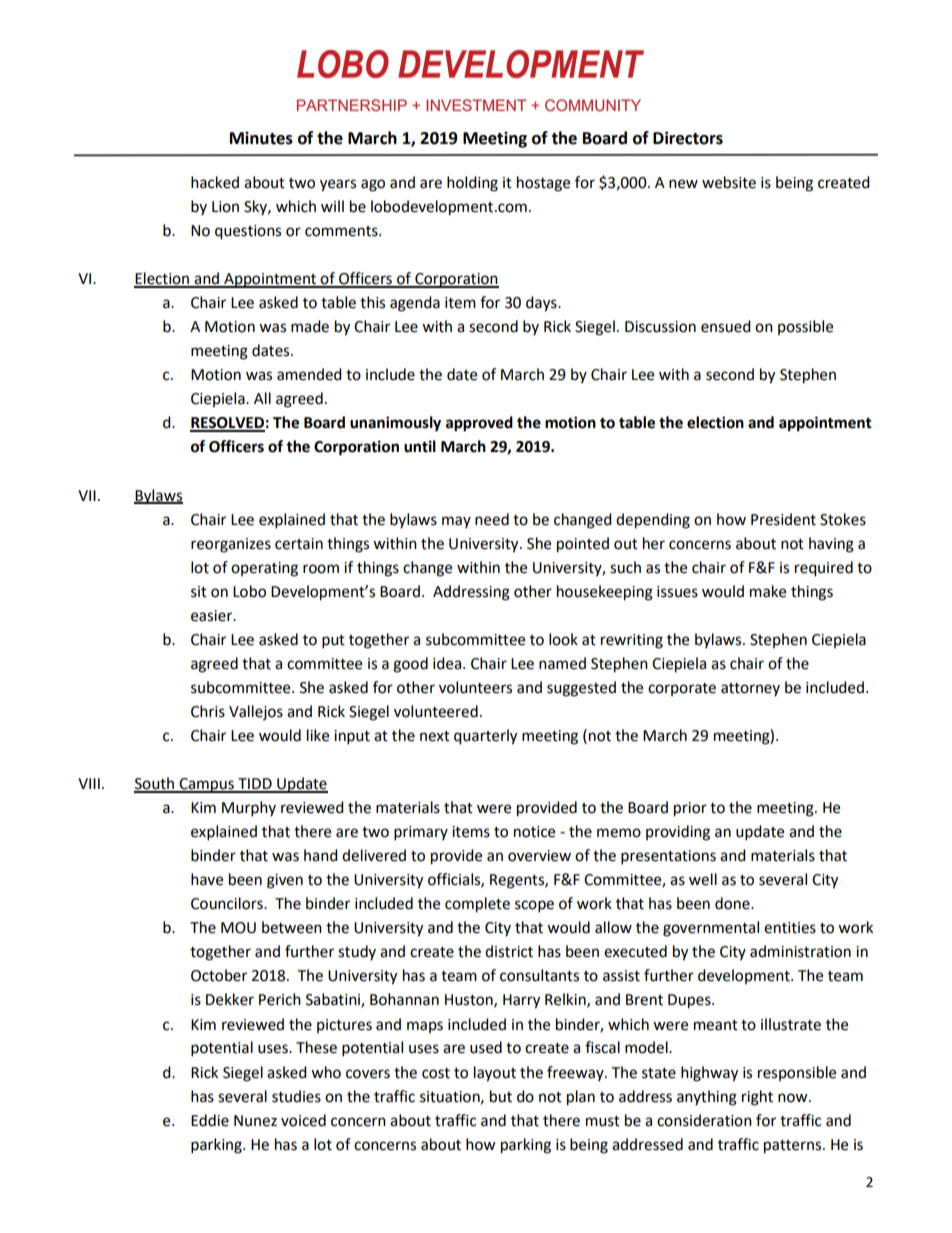 The height and width of the page is (1233, 952). Describe the element at coordinates (750, 689) in the page. I see `attorney` at that location.
